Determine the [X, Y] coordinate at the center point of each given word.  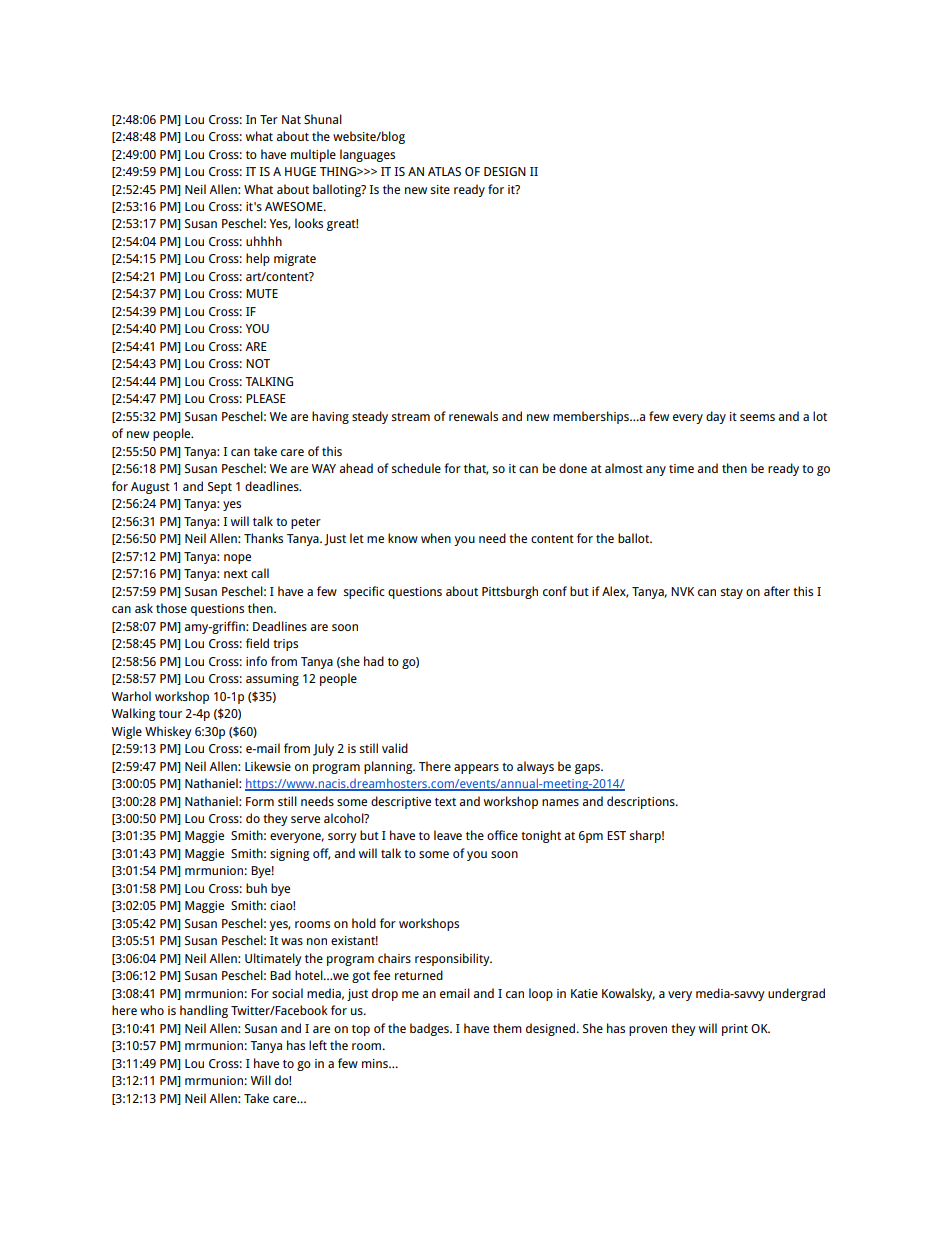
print [735, 1030]
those [171, 608]
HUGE [300, 171]
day [716, 417]
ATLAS [444, 171]
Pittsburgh [510, 592]
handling [204, 1011]
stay [732, 593]
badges [430, 1029]
